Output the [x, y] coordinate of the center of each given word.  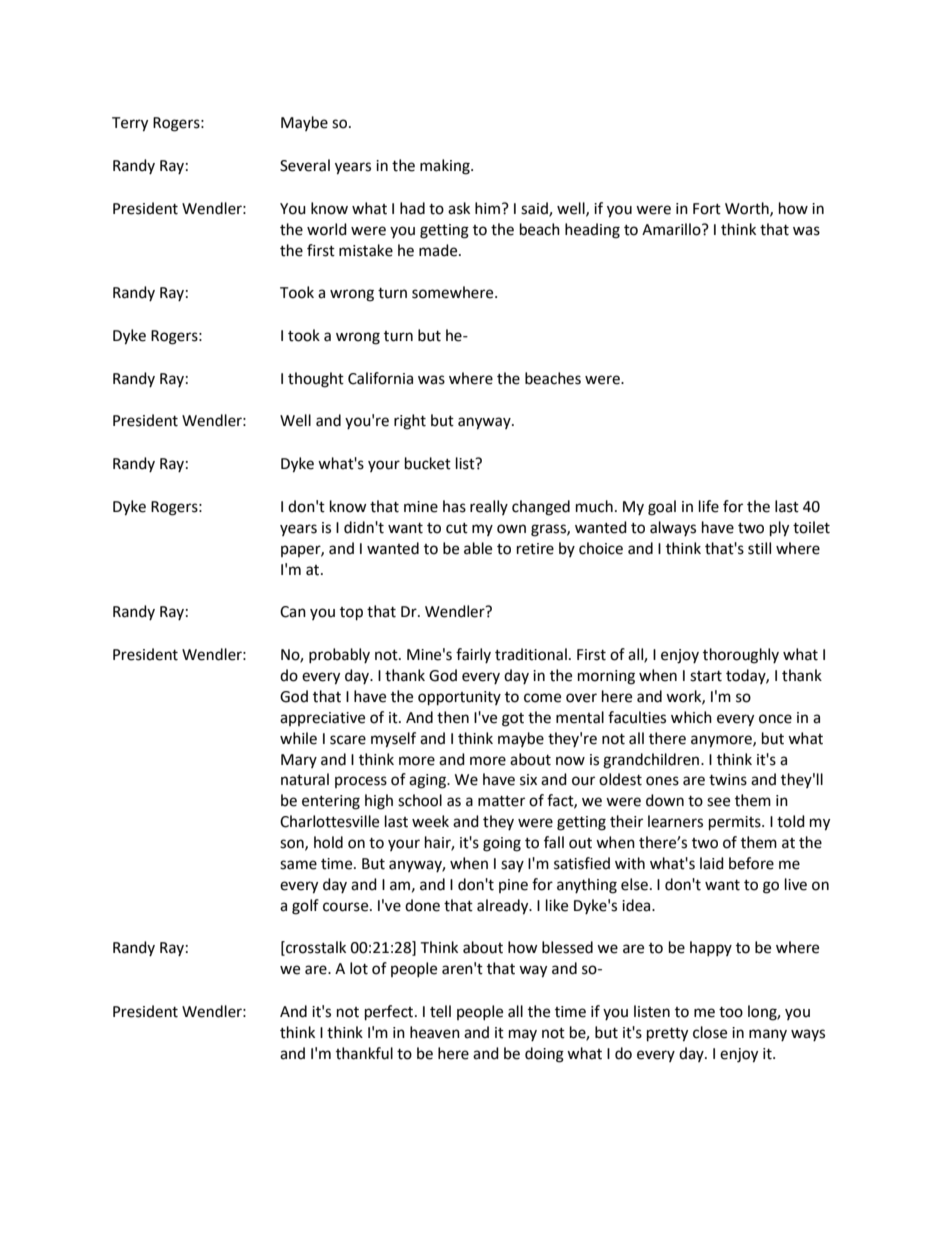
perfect [390, 1013]
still [759, 548]
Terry [130, 124]
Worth [748, 209]
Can [293, 612]
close [710, 1032]
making [446, 167]
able [478, 548]
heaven [435, 1032]
